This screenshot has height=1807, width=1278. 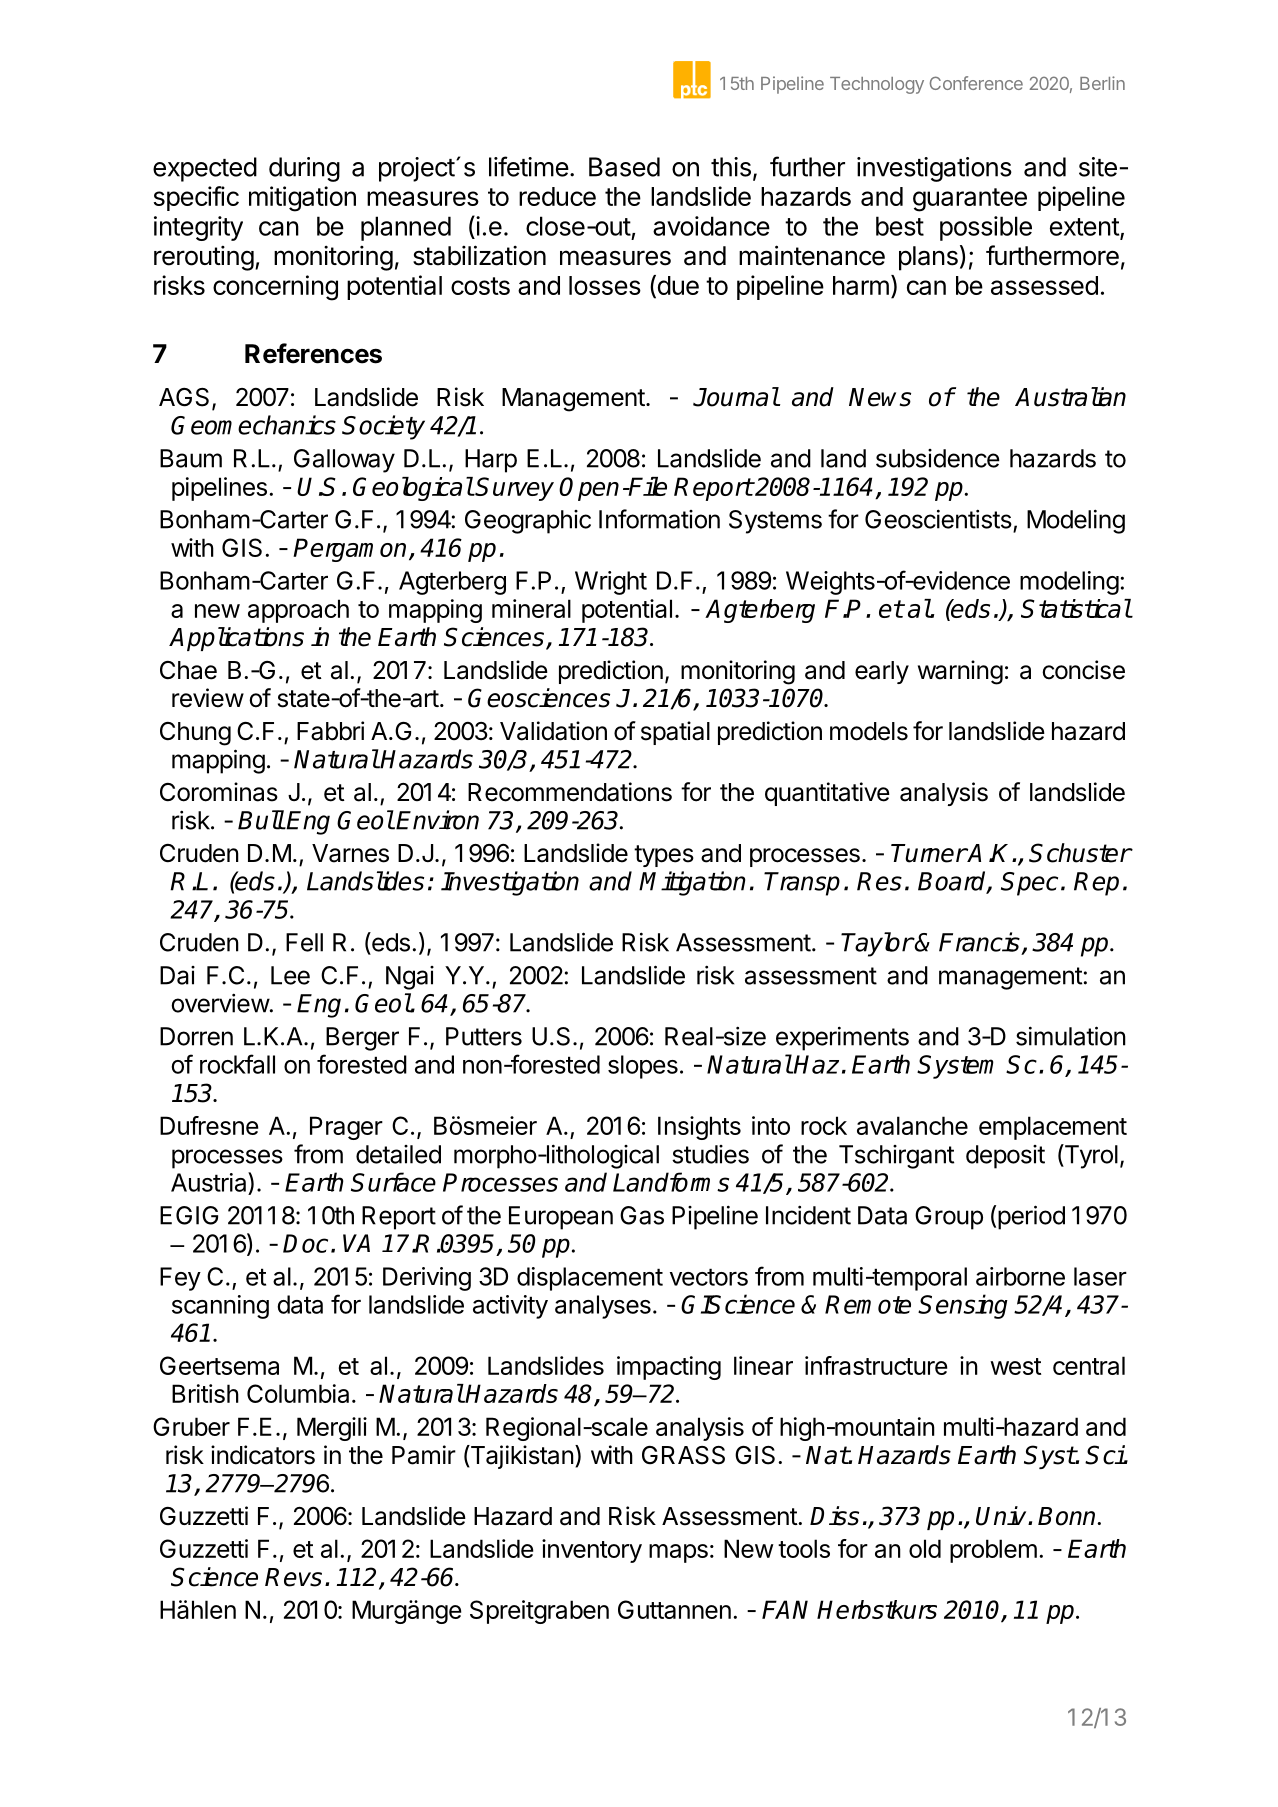 I want to click on Gas, so click(x=642, y=1215).
